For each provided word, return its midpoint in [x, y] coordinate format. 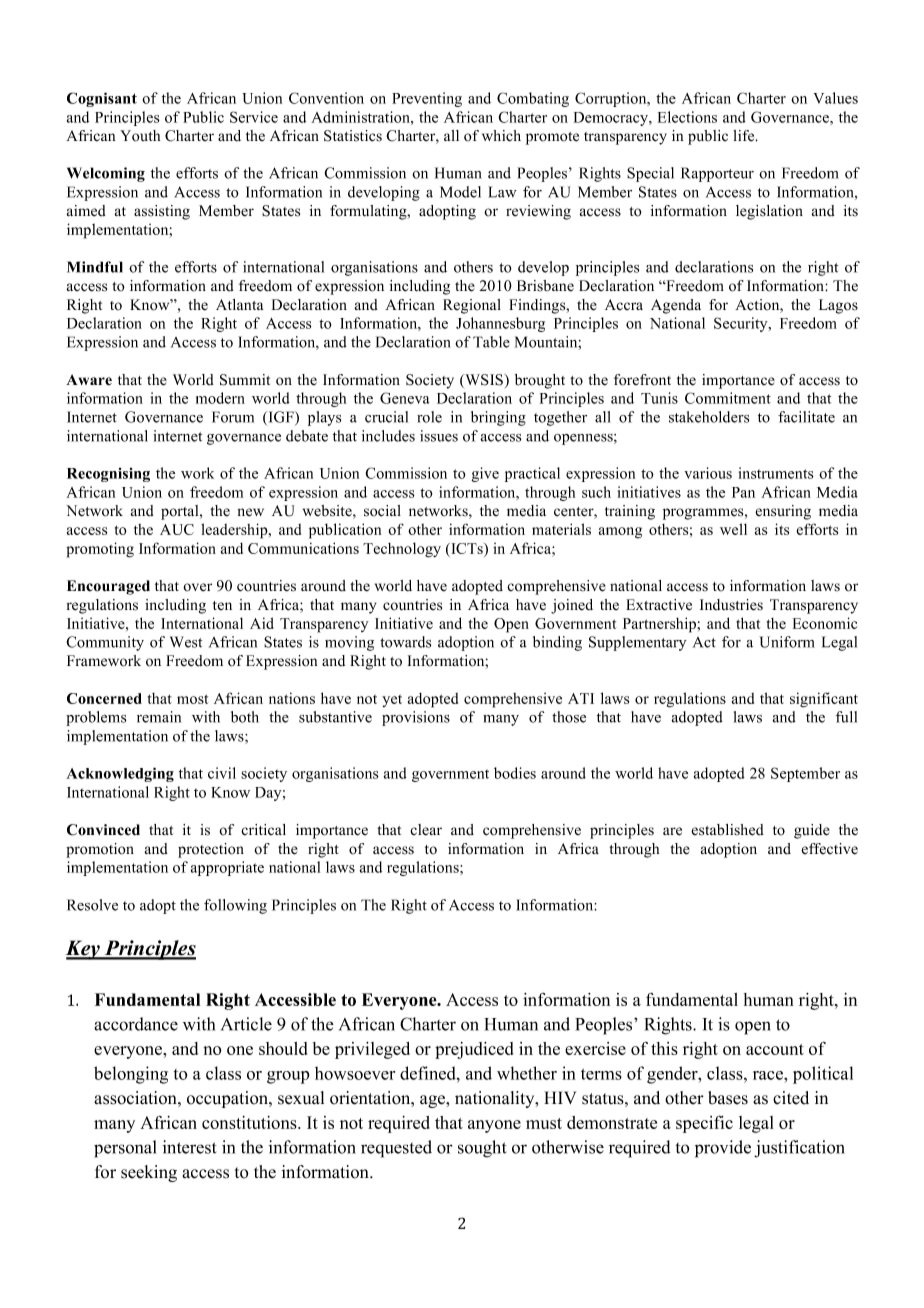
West [186, 642]
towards [405, 642]
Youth [140, 136]
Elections [687, 117]
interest [190, 1147]
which [501, 136]
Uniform [787, 642]
